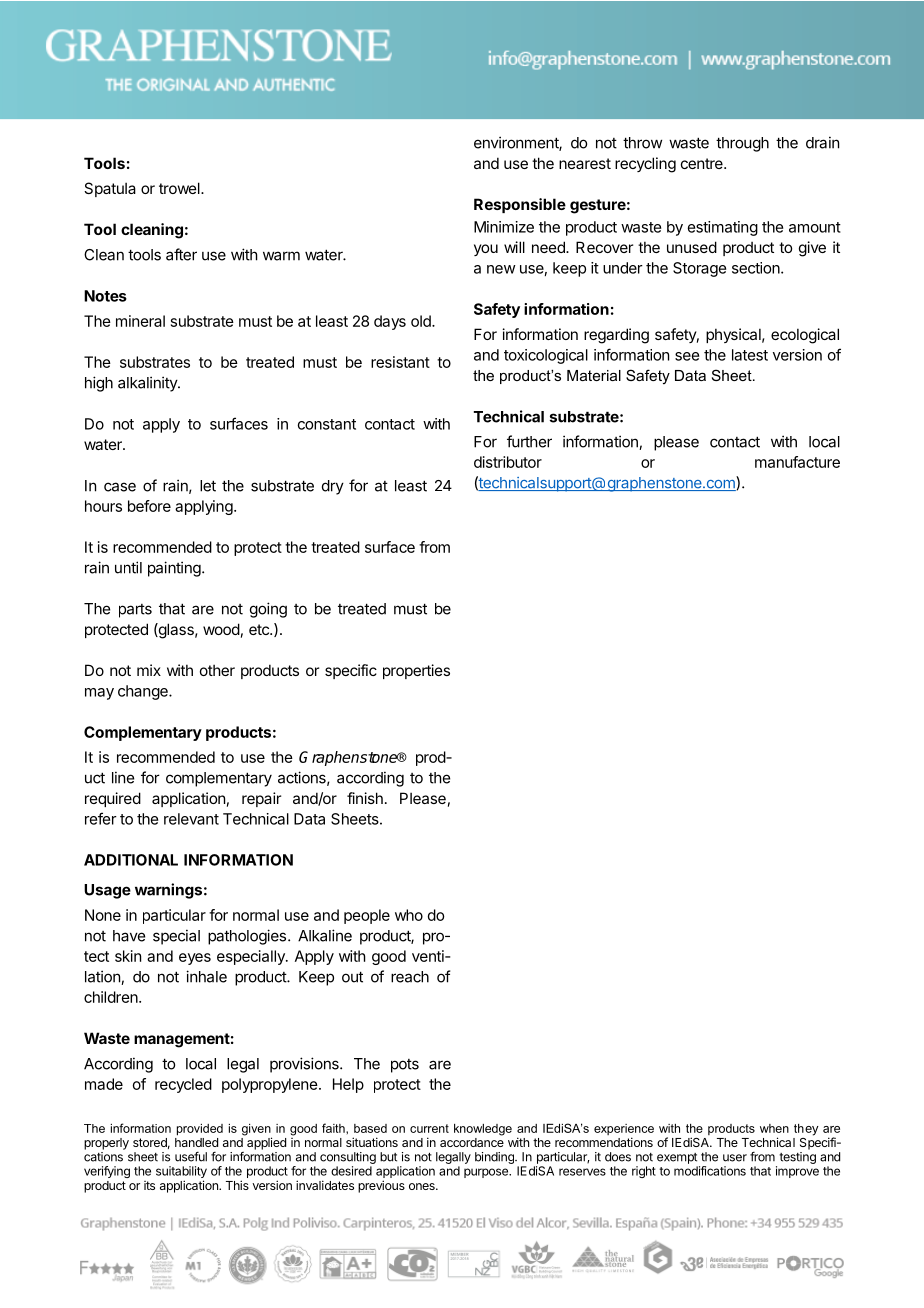 The height and width of the image is (1308, 924). I want to click on Responsible, so click(520, 205).
